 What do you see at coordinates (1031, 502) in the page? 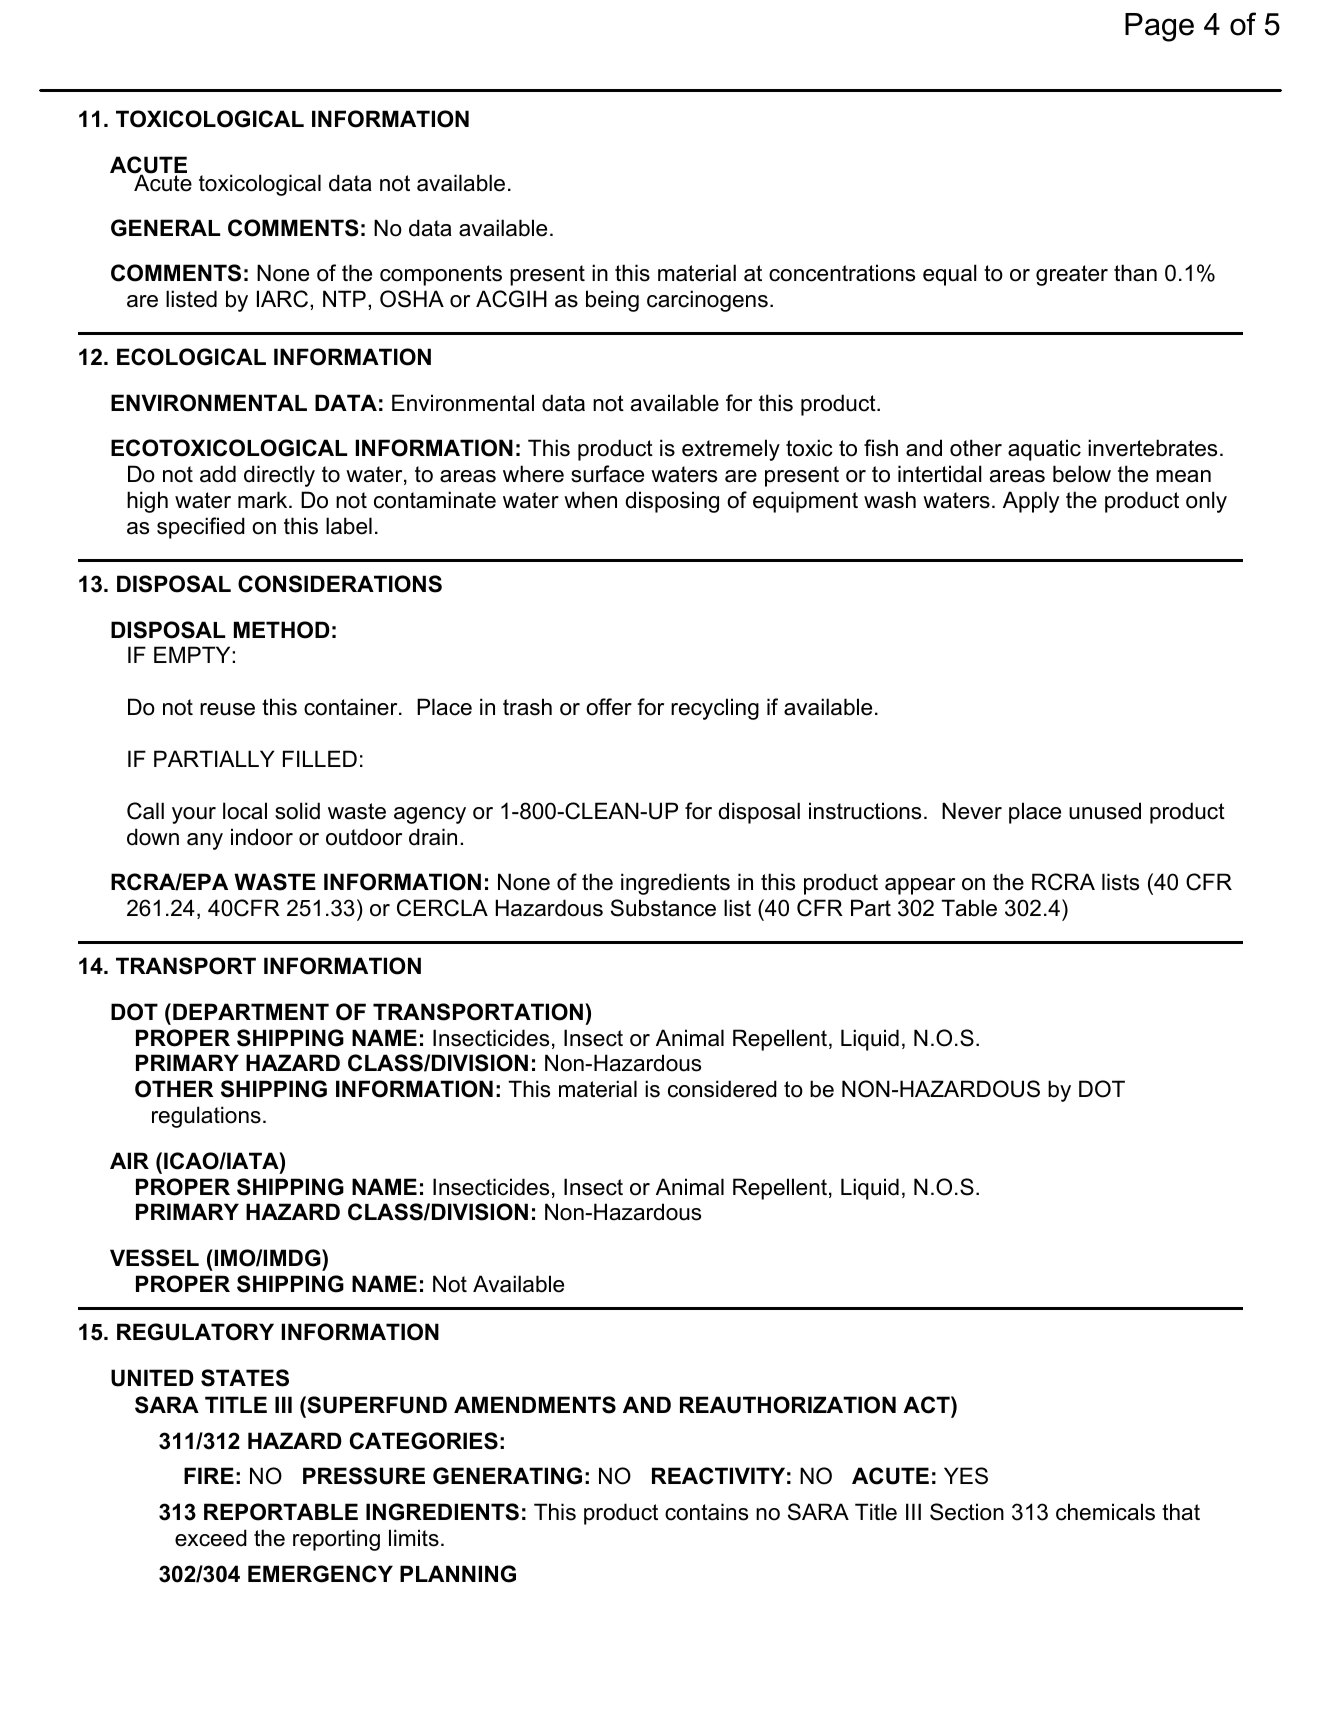
I see `Apply` at bounding box center [1031, 502].
